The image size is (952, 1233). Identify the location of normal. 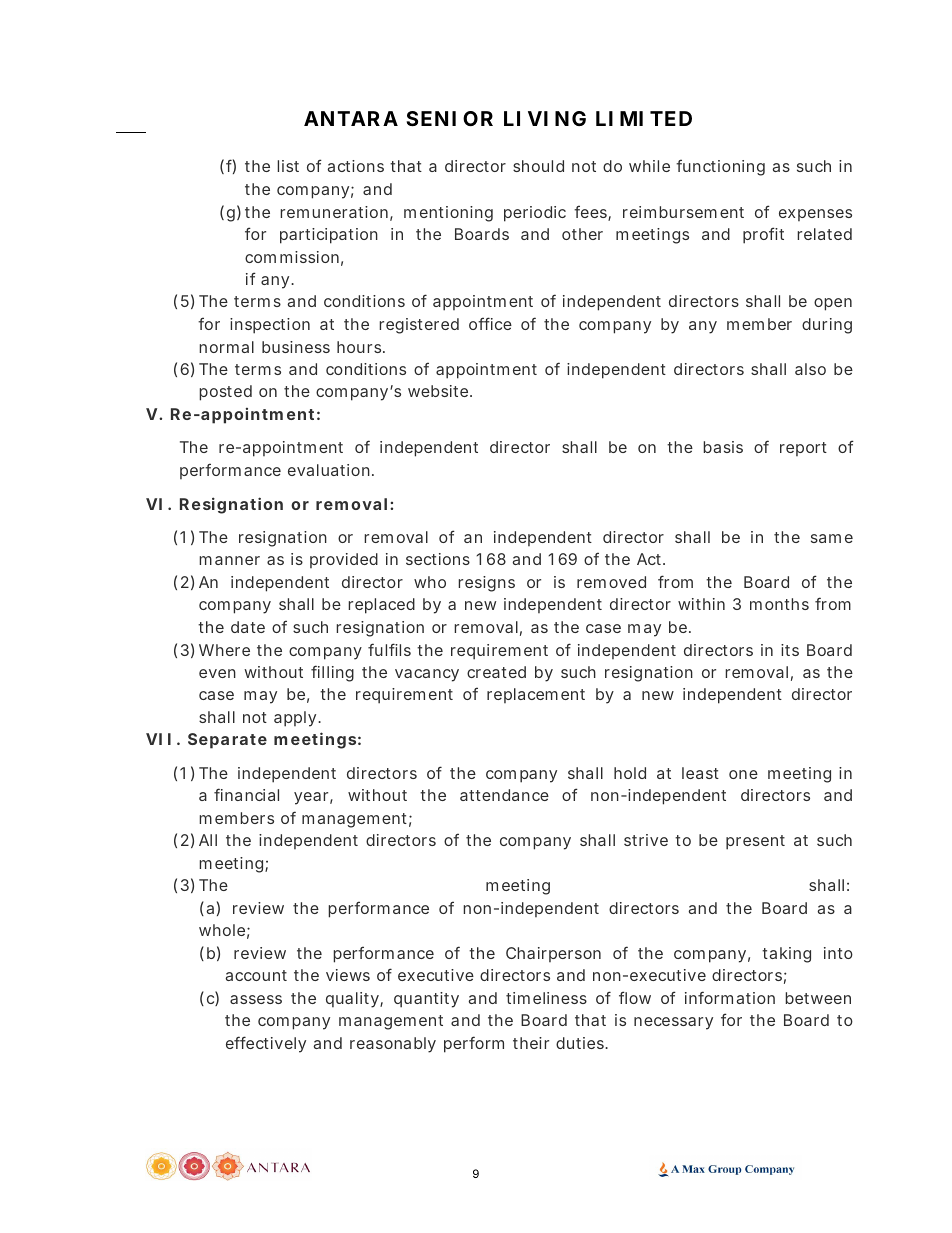
(226, 347).
